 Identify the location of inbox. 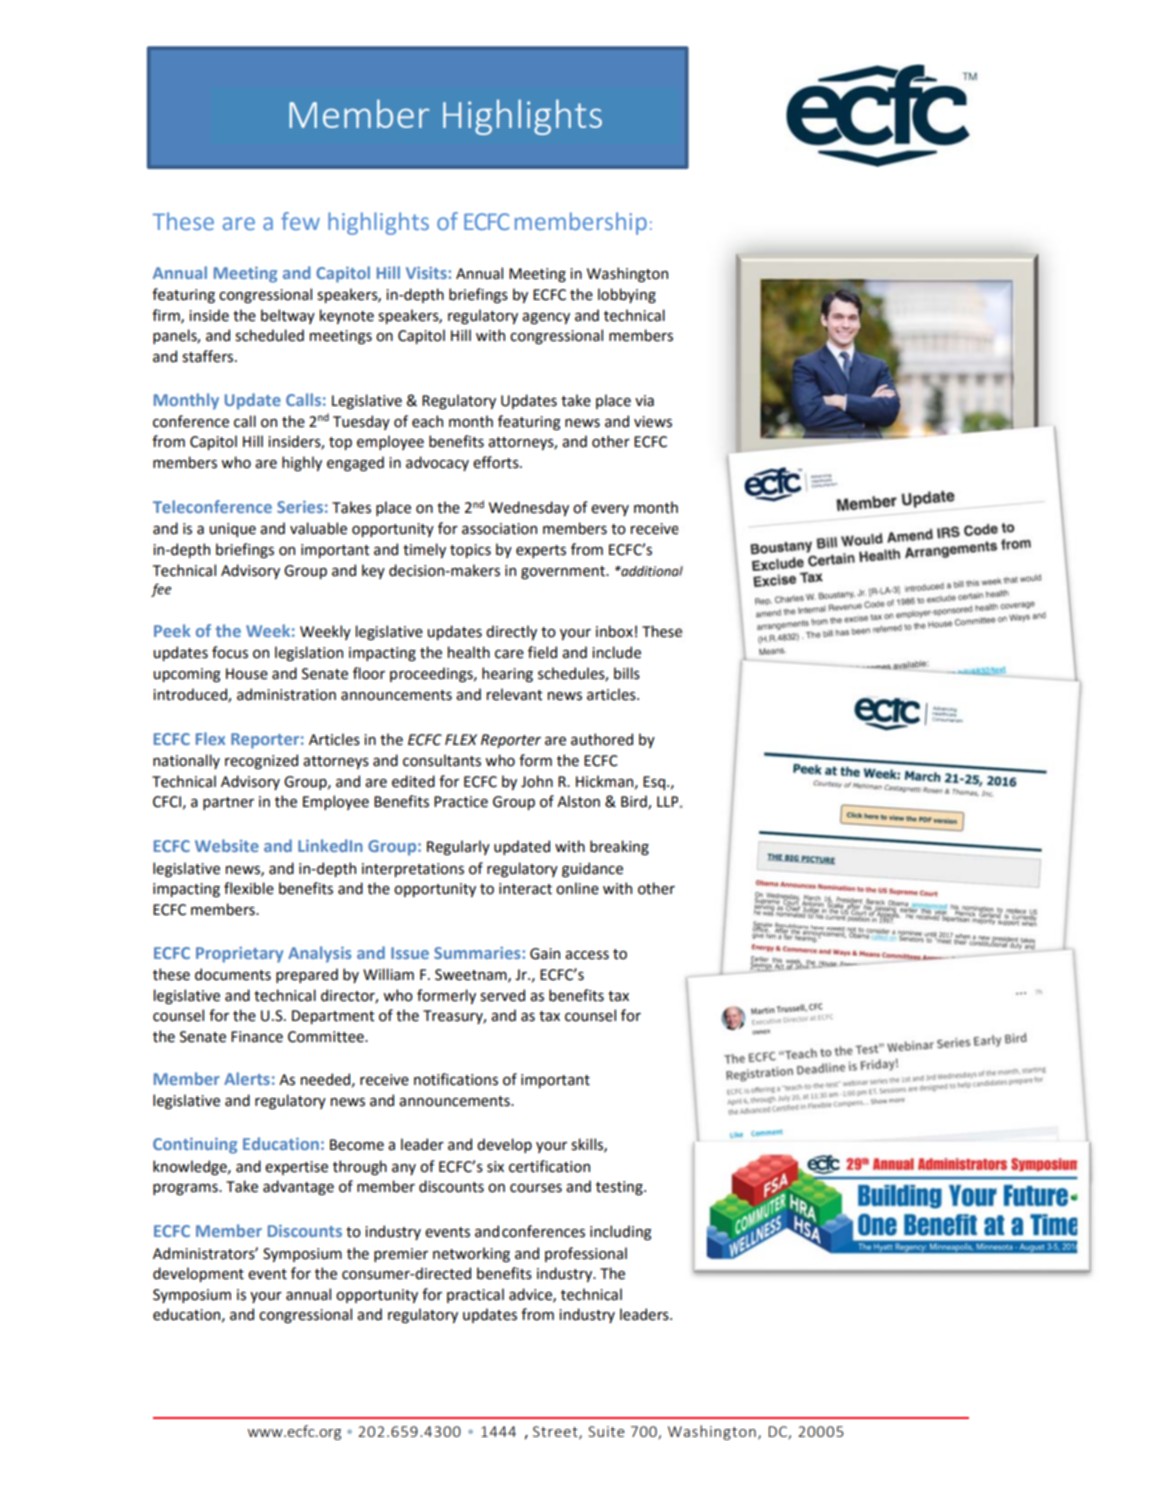
(614, 631).
